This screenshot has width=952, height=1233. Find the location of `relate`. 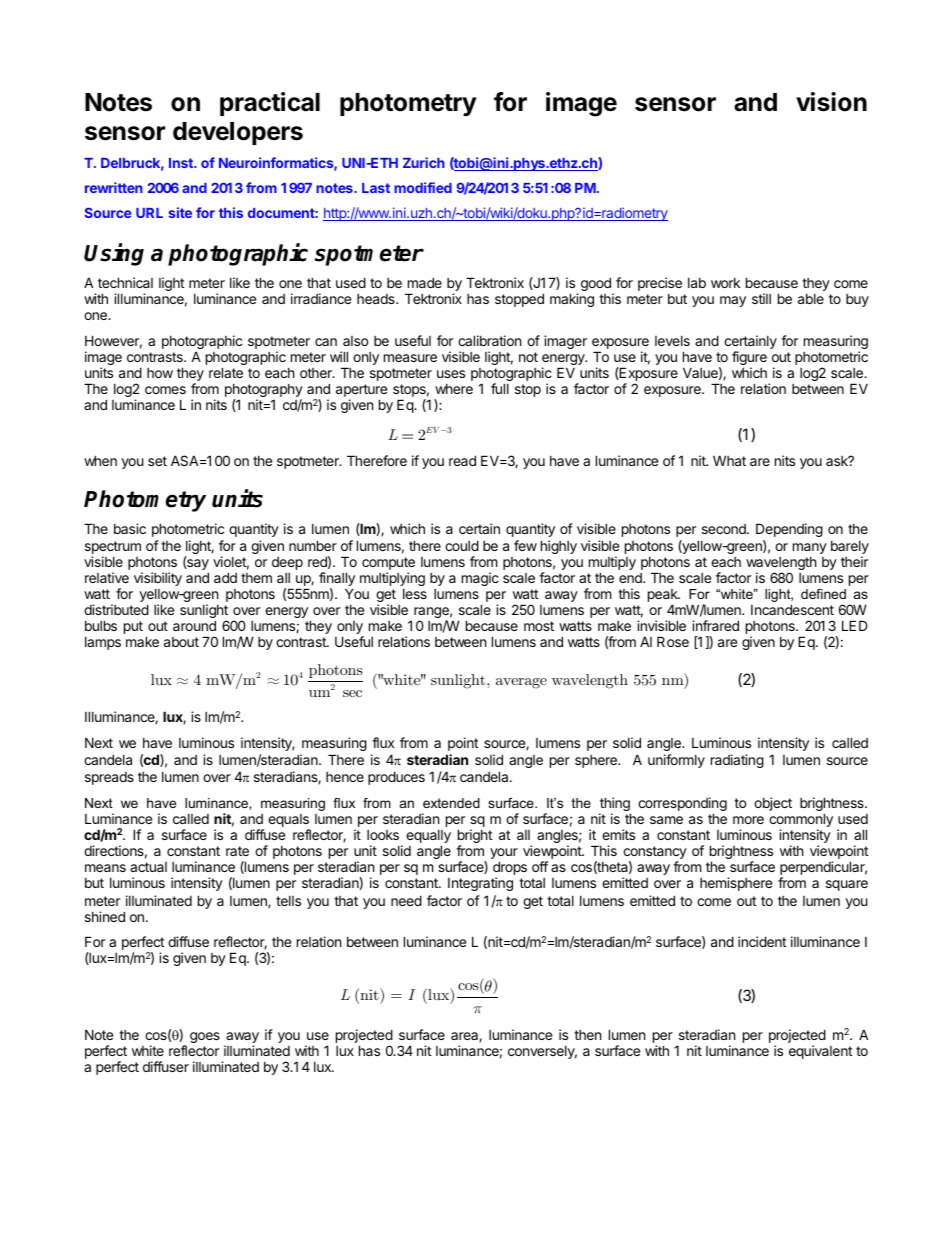

relate is located at coordinates (226, 372).
